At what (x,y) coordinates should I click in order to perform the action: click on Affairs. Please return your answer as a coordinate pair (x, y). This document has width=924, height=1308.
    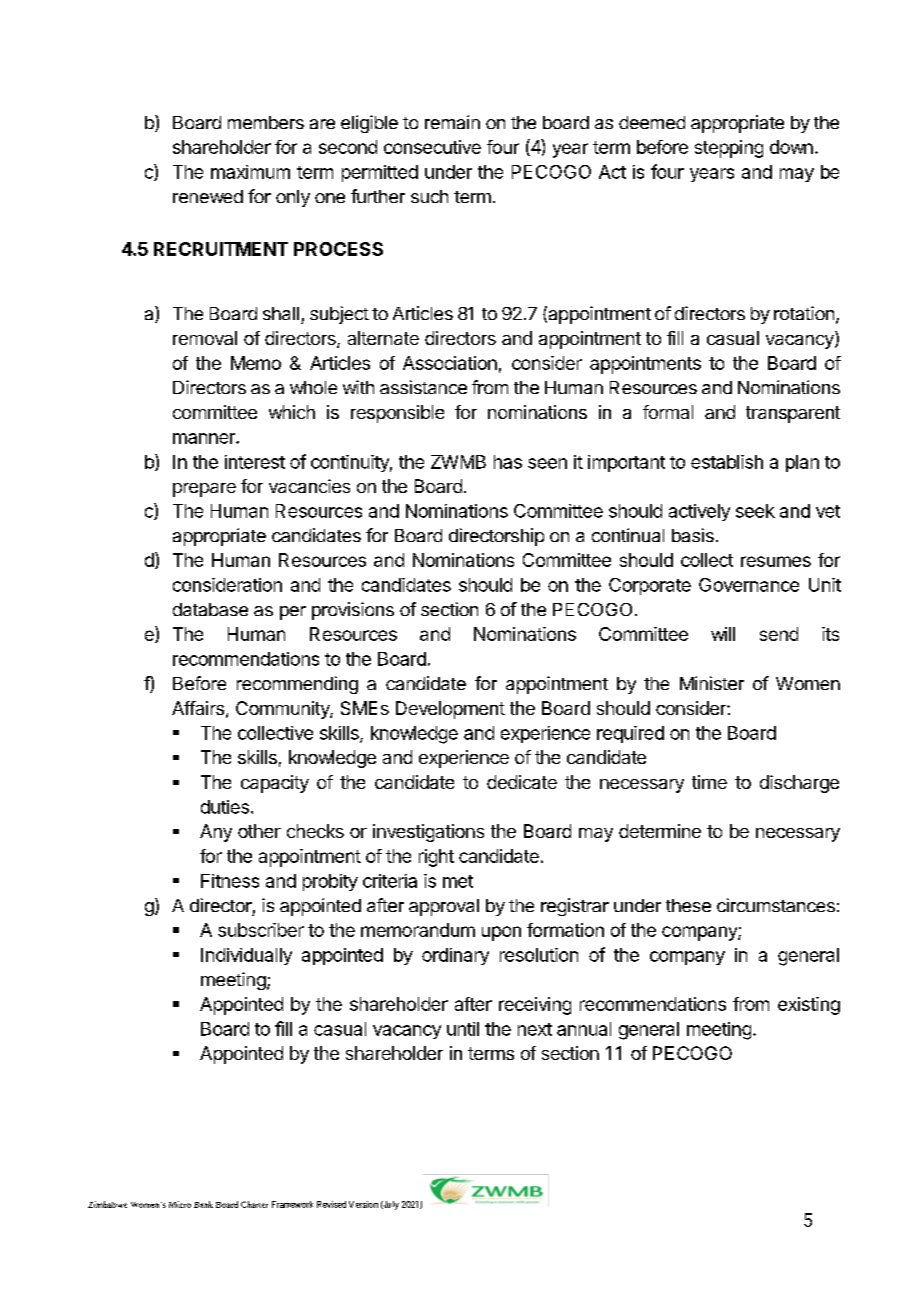
    Looking at the image, I should click on (198, 708).
